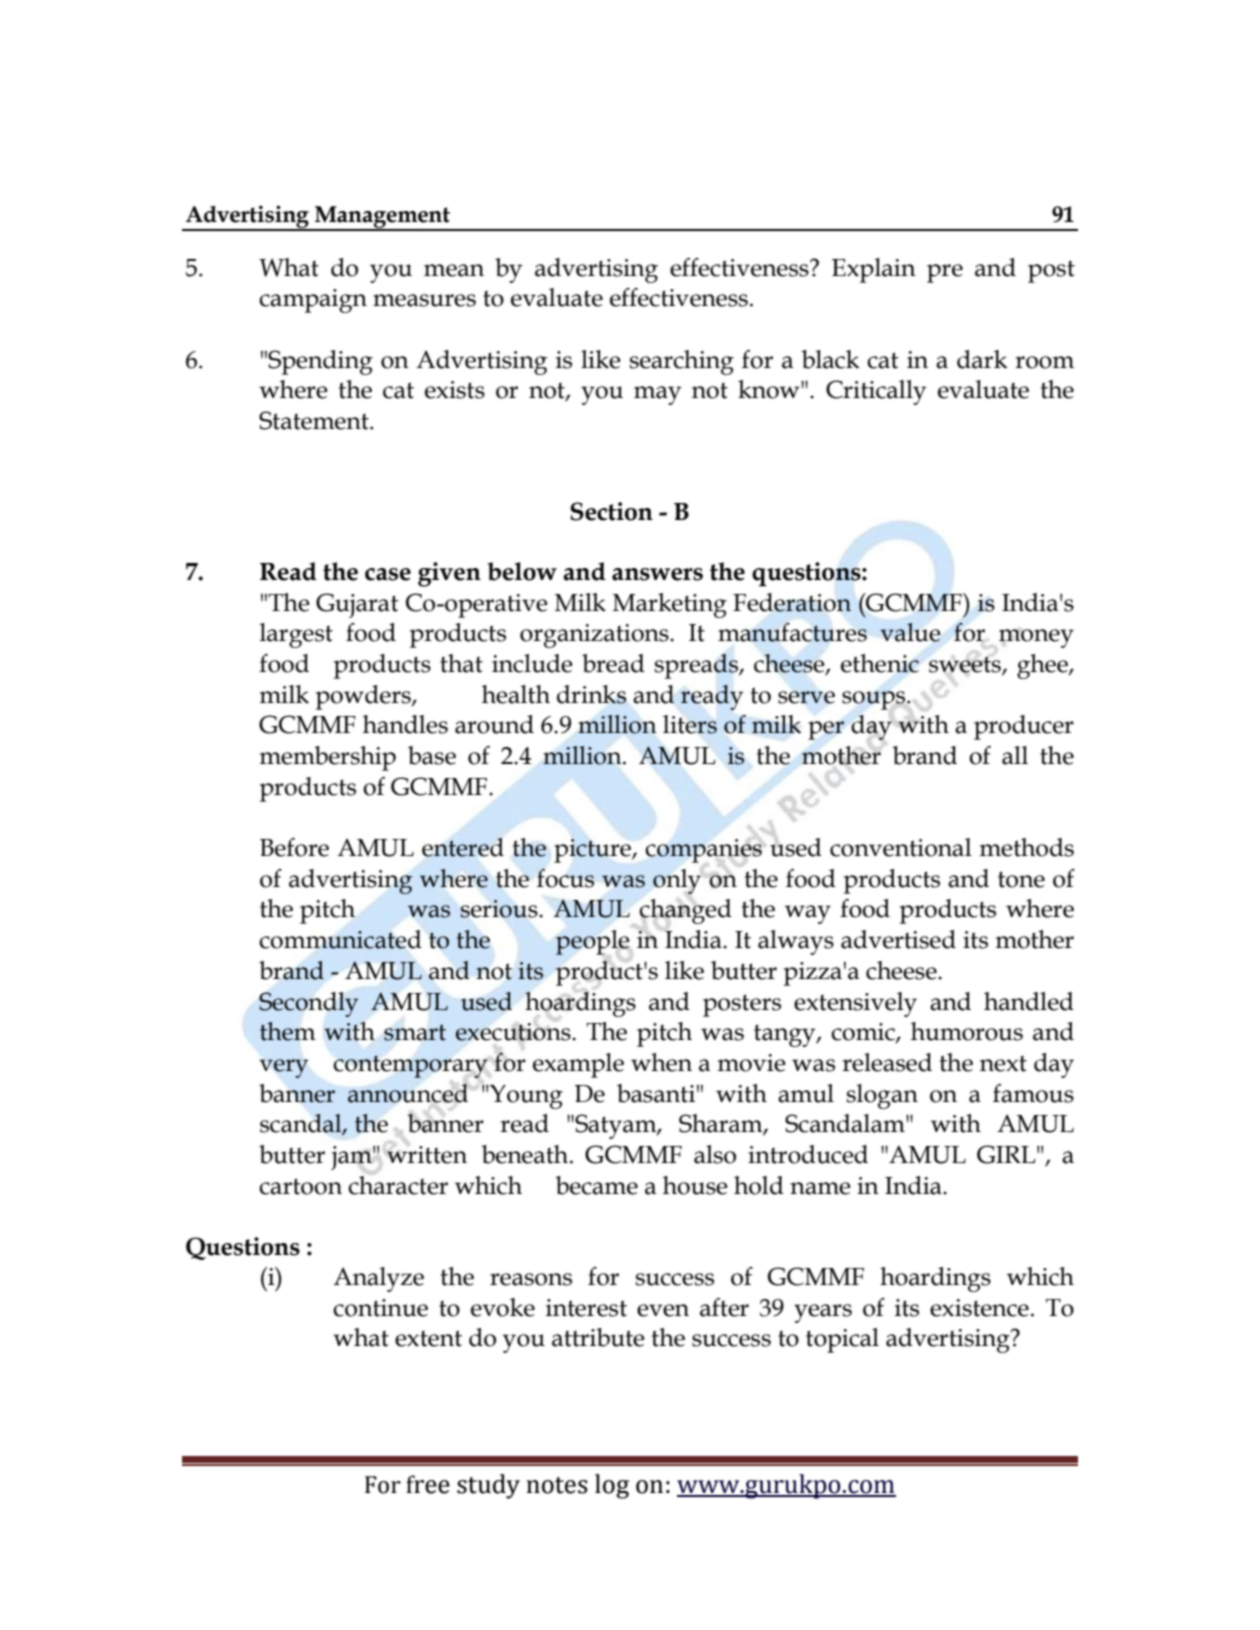 The width and height of the image is (1260, 1630). What do you see at coordinates (966, 665) in the image?
I see `sweets` at bounding box center [966, 665].
